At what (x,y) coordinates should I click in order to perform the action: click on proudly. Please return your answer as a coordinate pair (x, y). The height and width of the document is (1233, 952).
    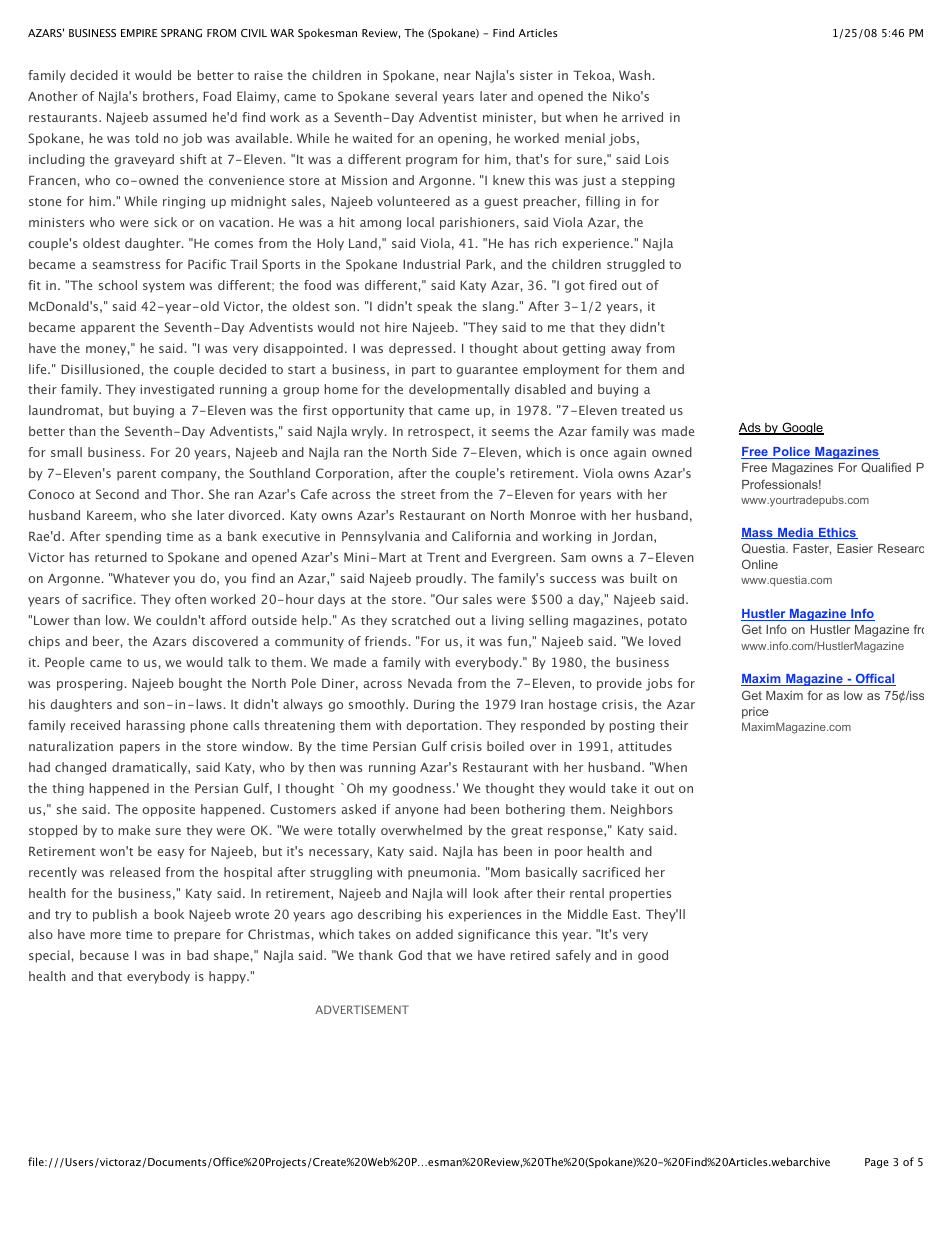
    Looking at the image, I should click on (440, 579).
